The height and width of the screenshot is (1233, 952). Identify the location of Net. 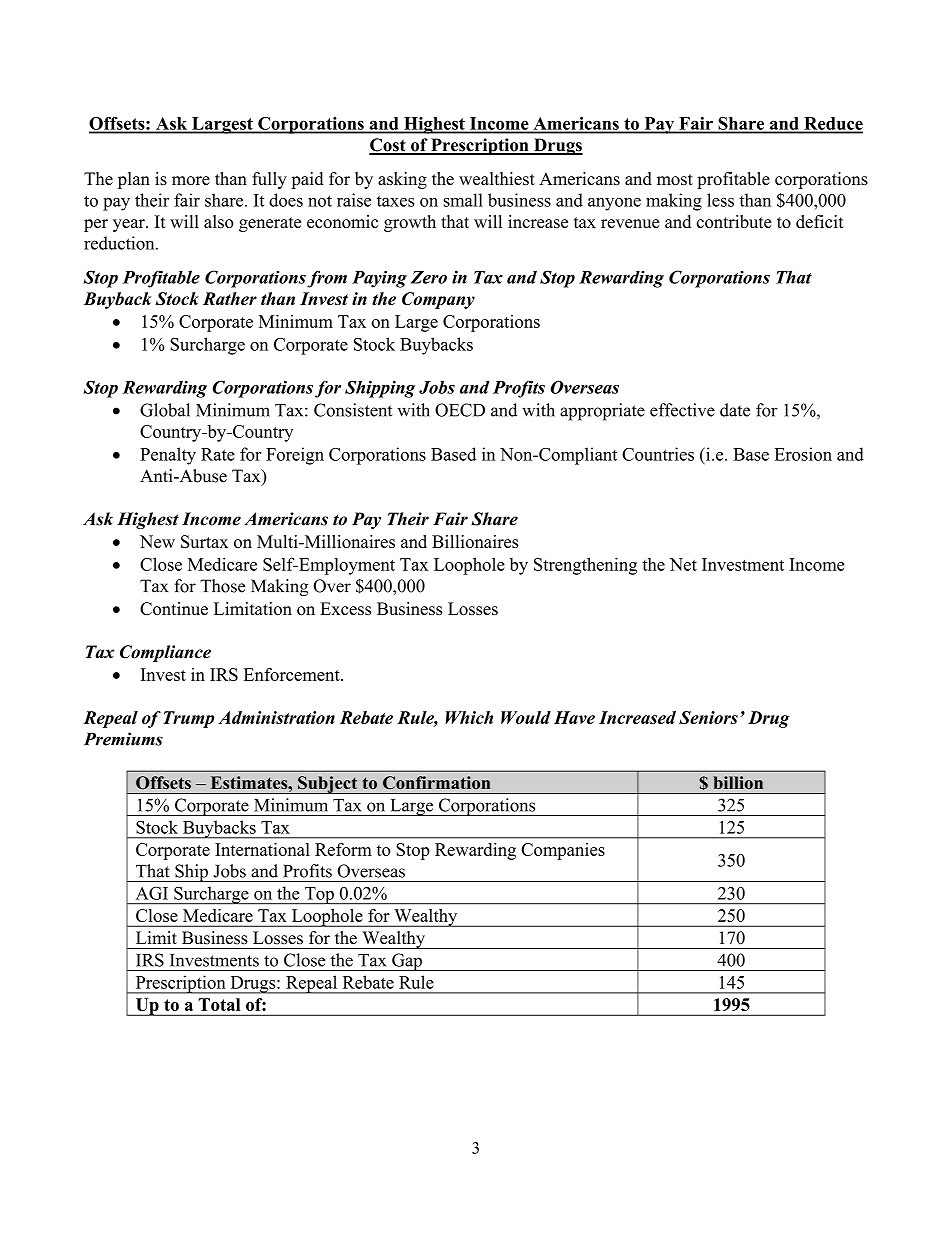
(683, 564).
